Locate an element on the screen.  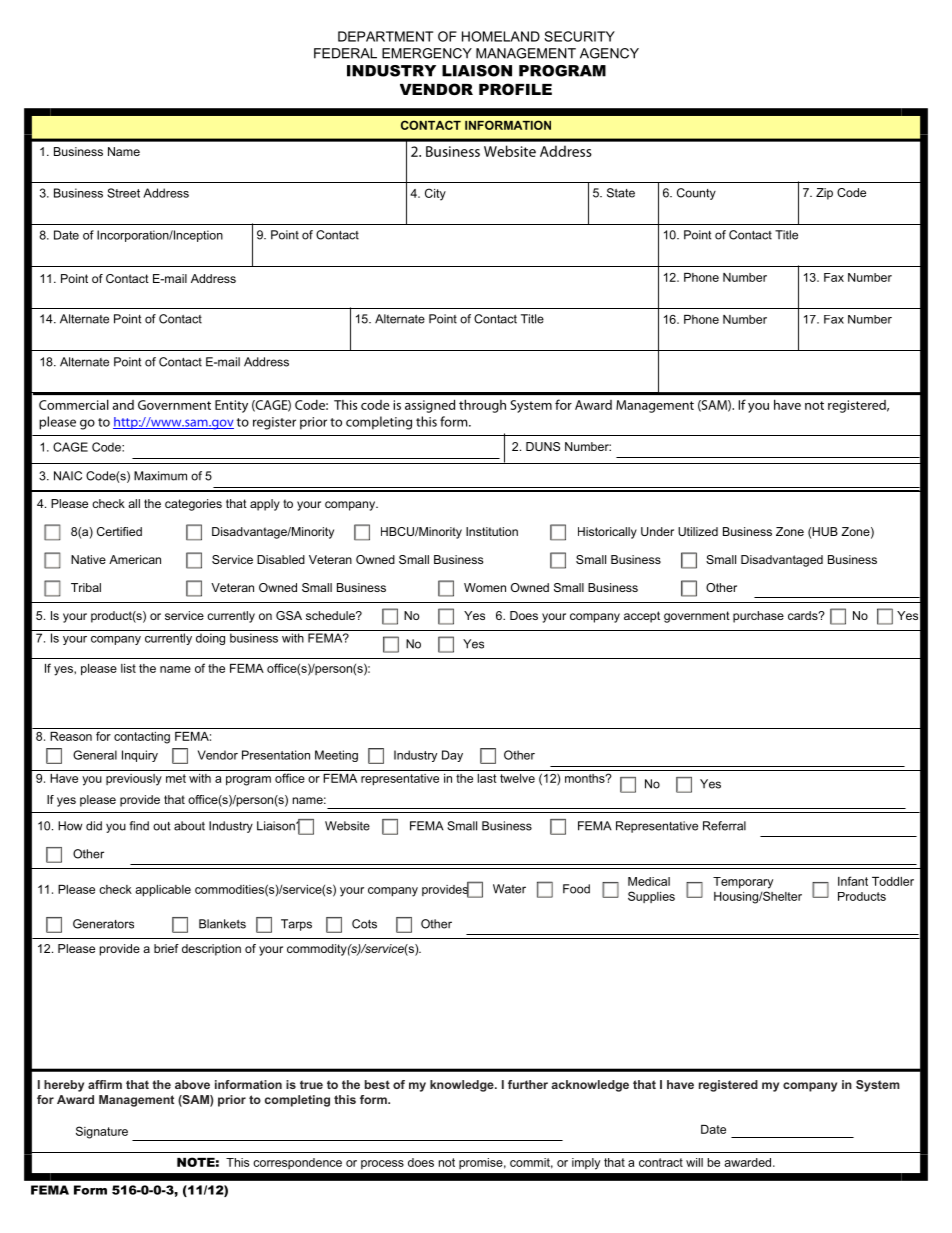
Entity is located at coordinates (231, 406).
